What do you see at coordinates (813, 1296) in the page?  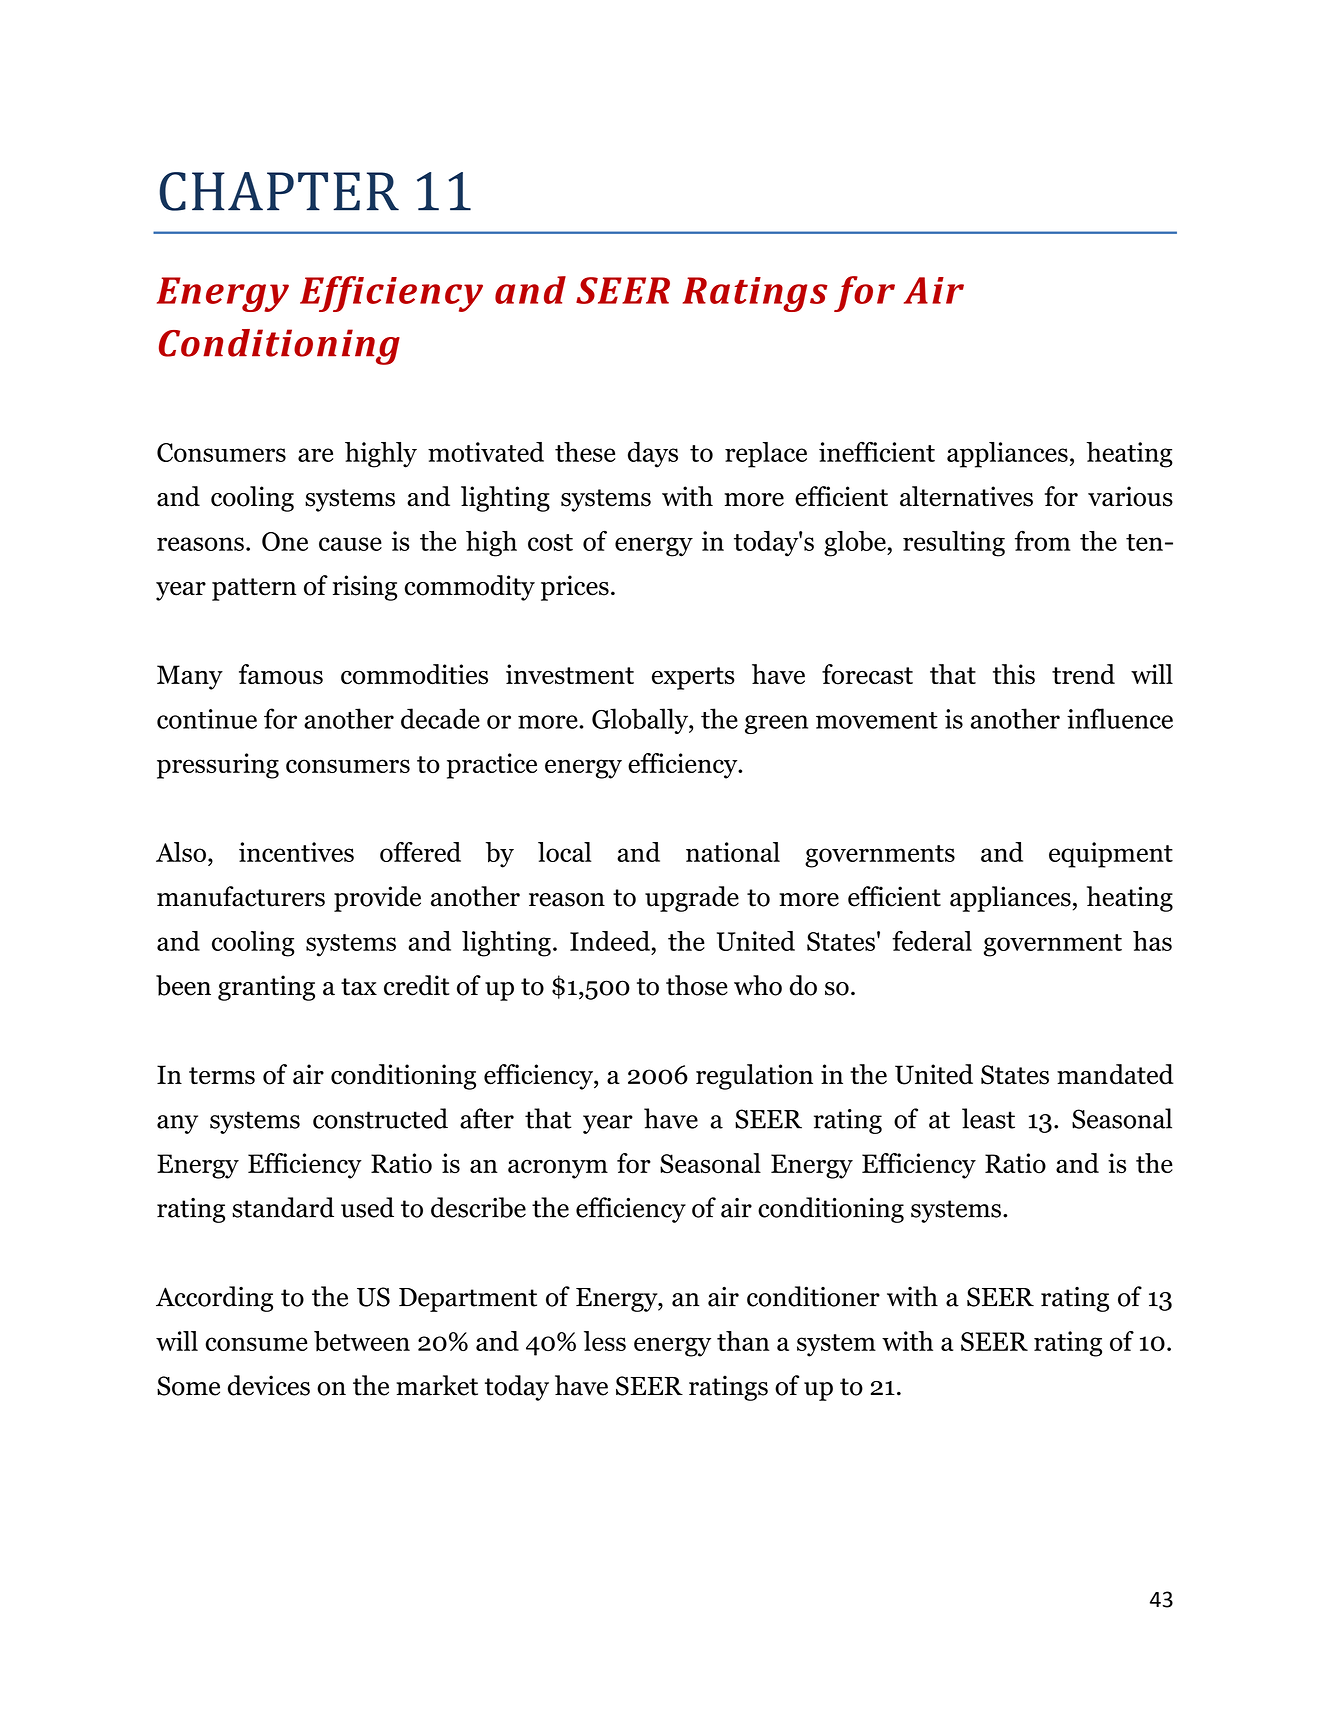 I see `conditioner` at bounding box center [813, 1296].
